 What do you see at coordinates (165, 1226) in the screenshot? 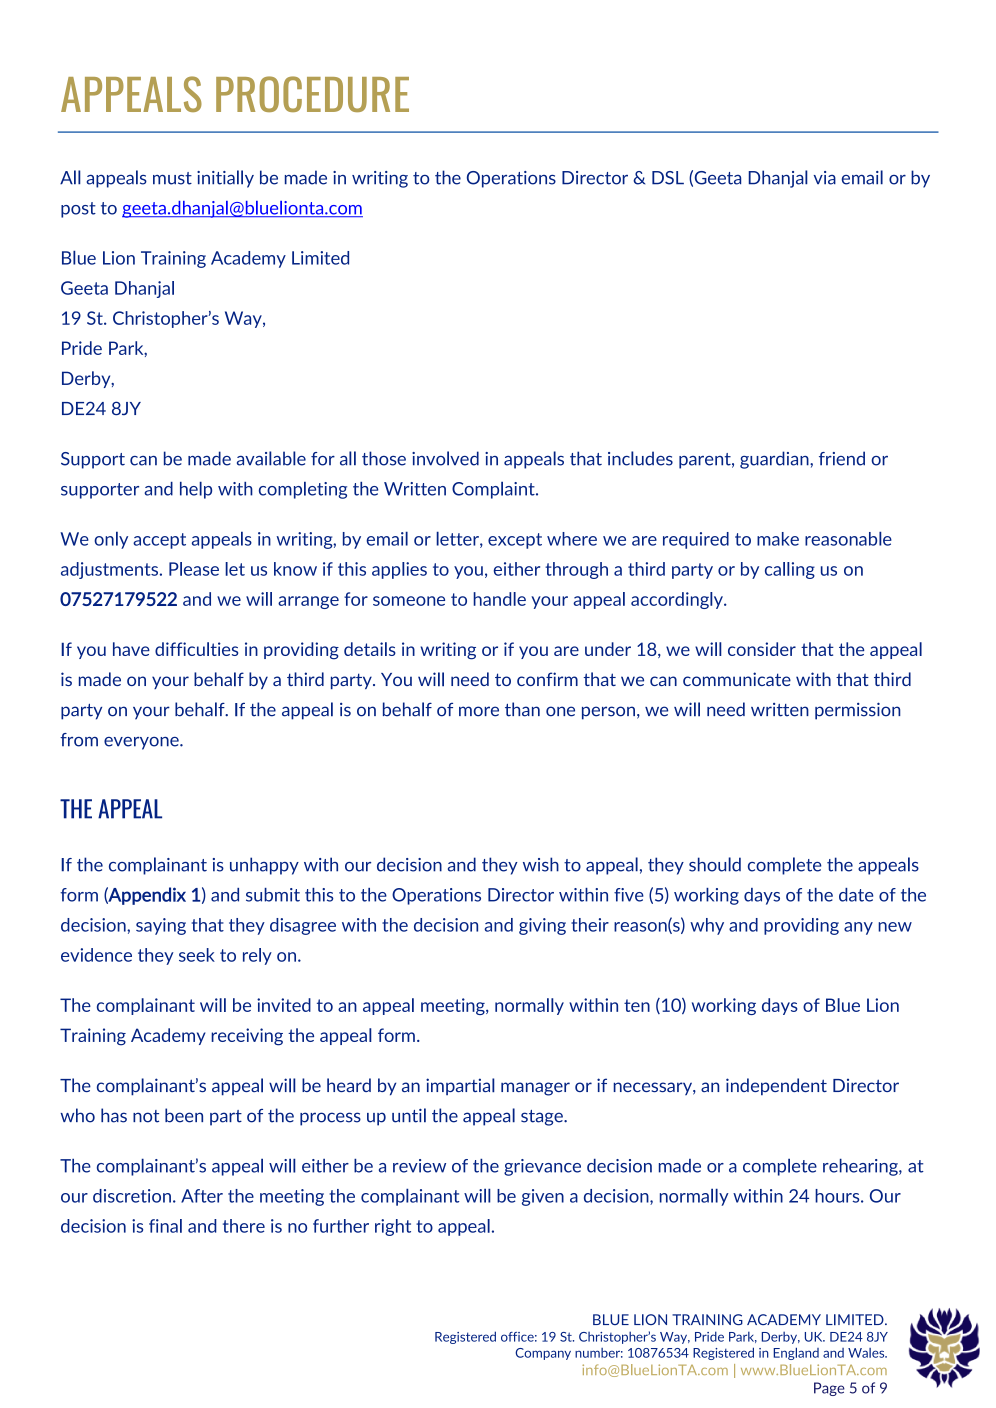
I see `final` at bounding box center [165, 1226].
